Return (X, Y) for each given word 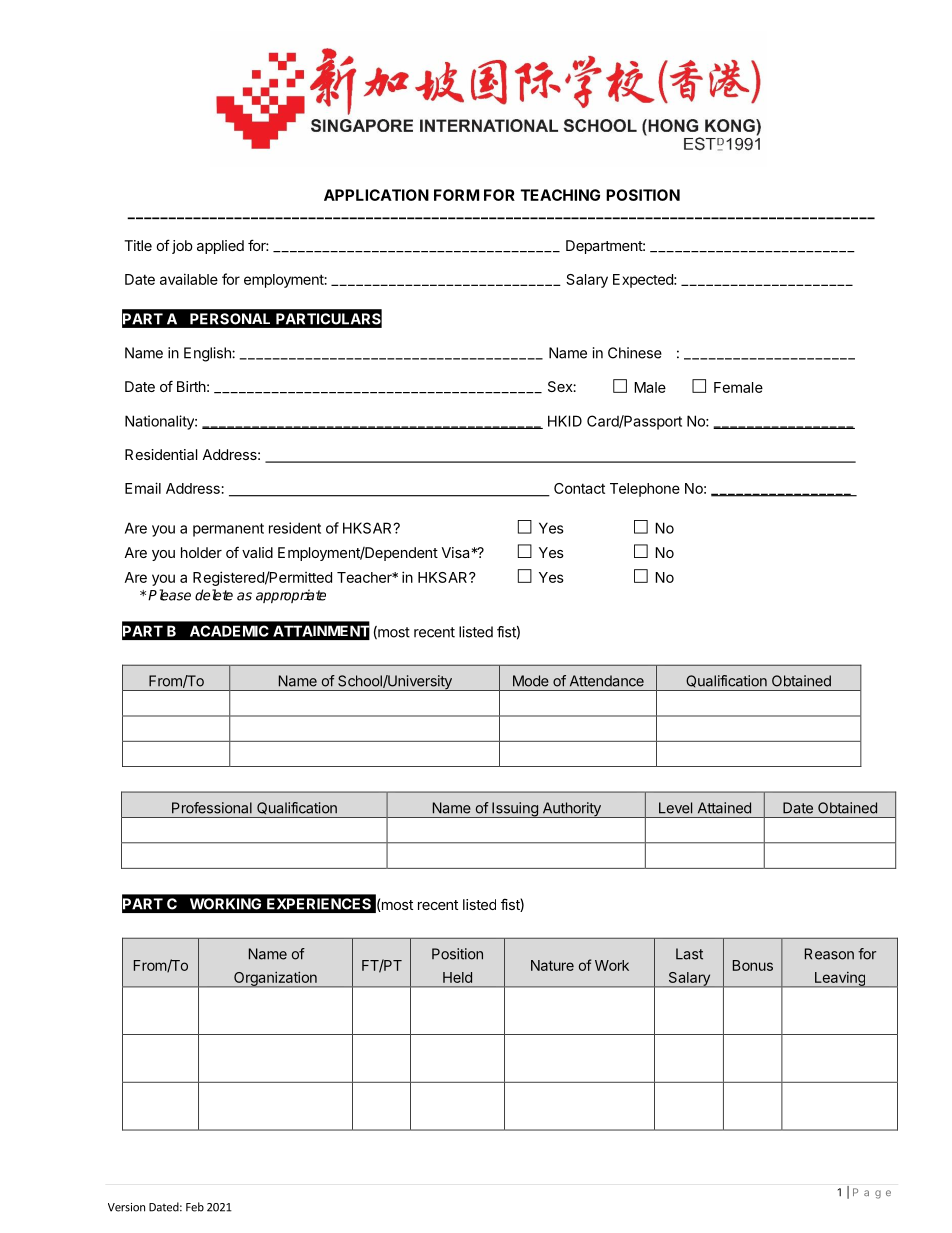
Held (457, 977)
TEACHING (560, 195)
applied (220, 247)
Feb (195, 1207)
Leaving (839, 979)
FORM (456, 195)
